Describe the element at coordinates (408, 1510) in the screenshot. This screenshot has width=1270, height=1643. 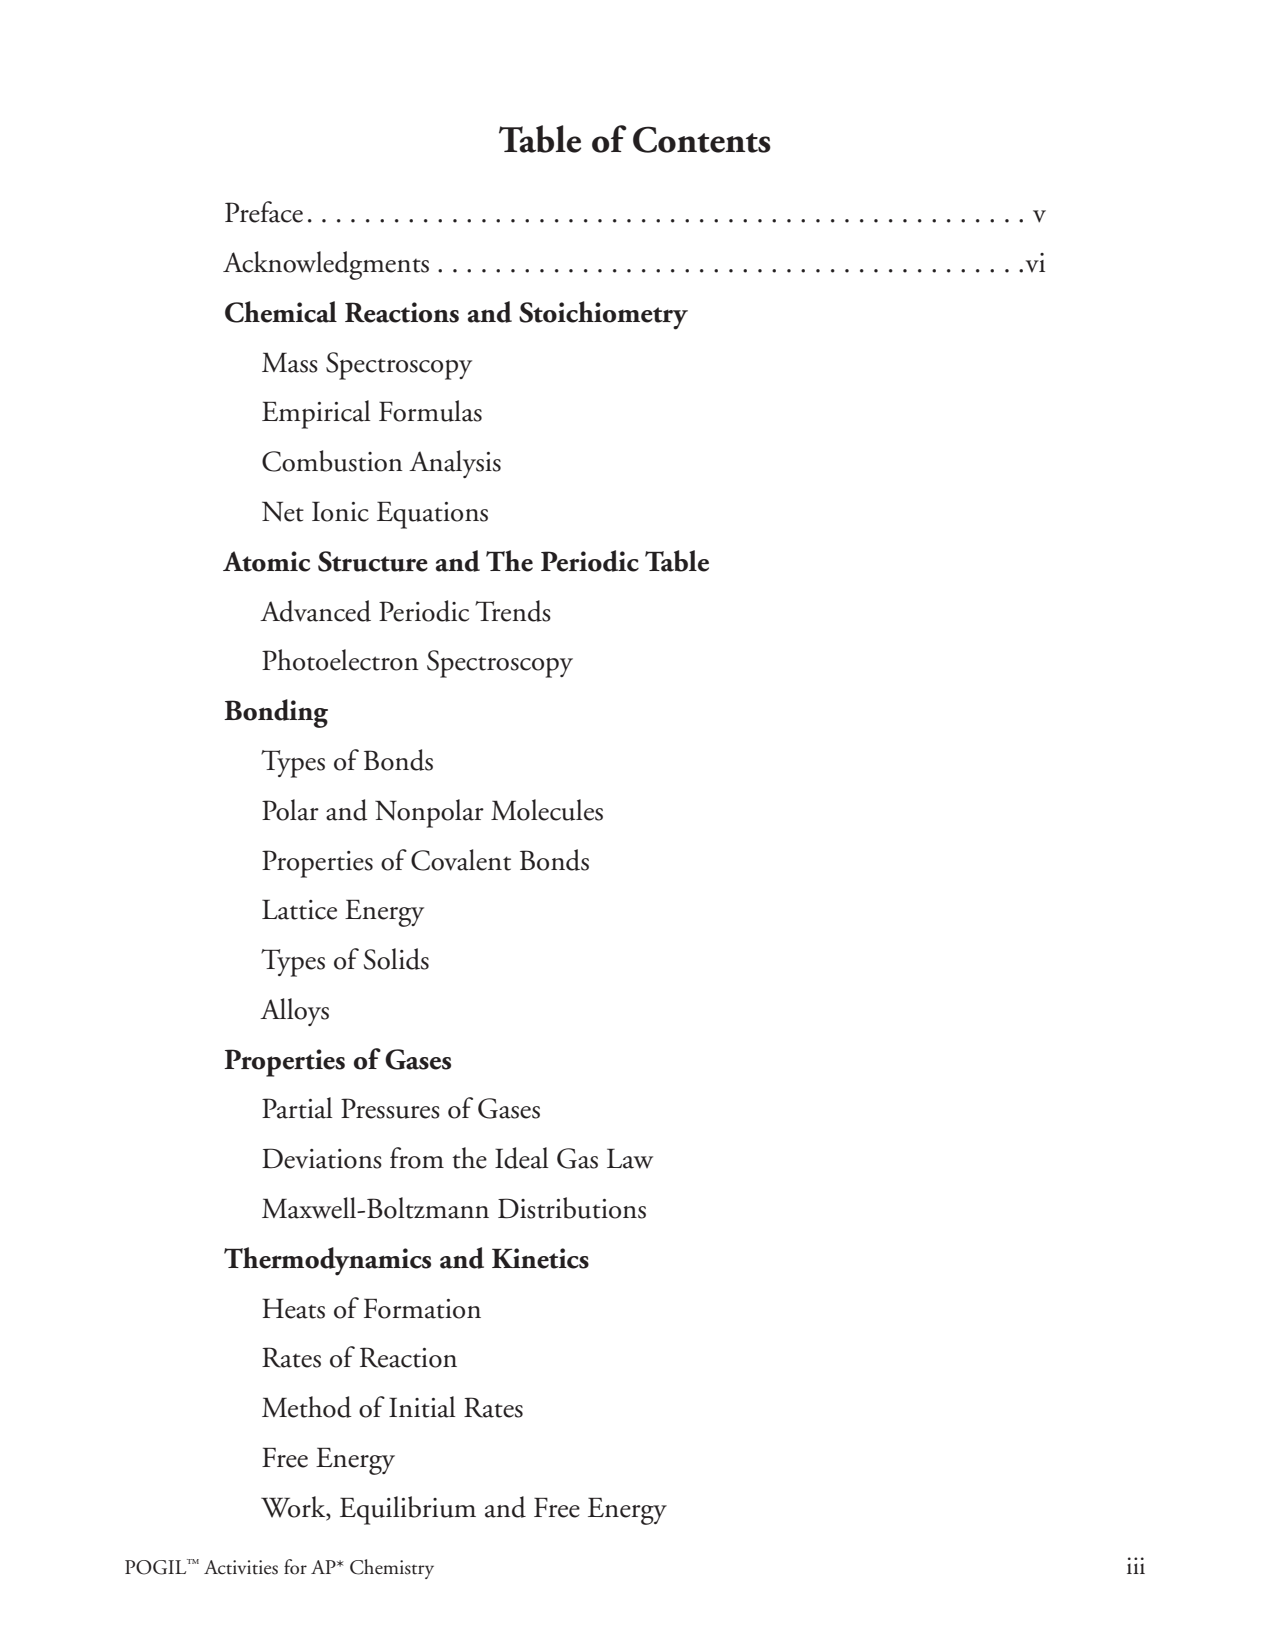
I see `Equilibrium` at that location.
